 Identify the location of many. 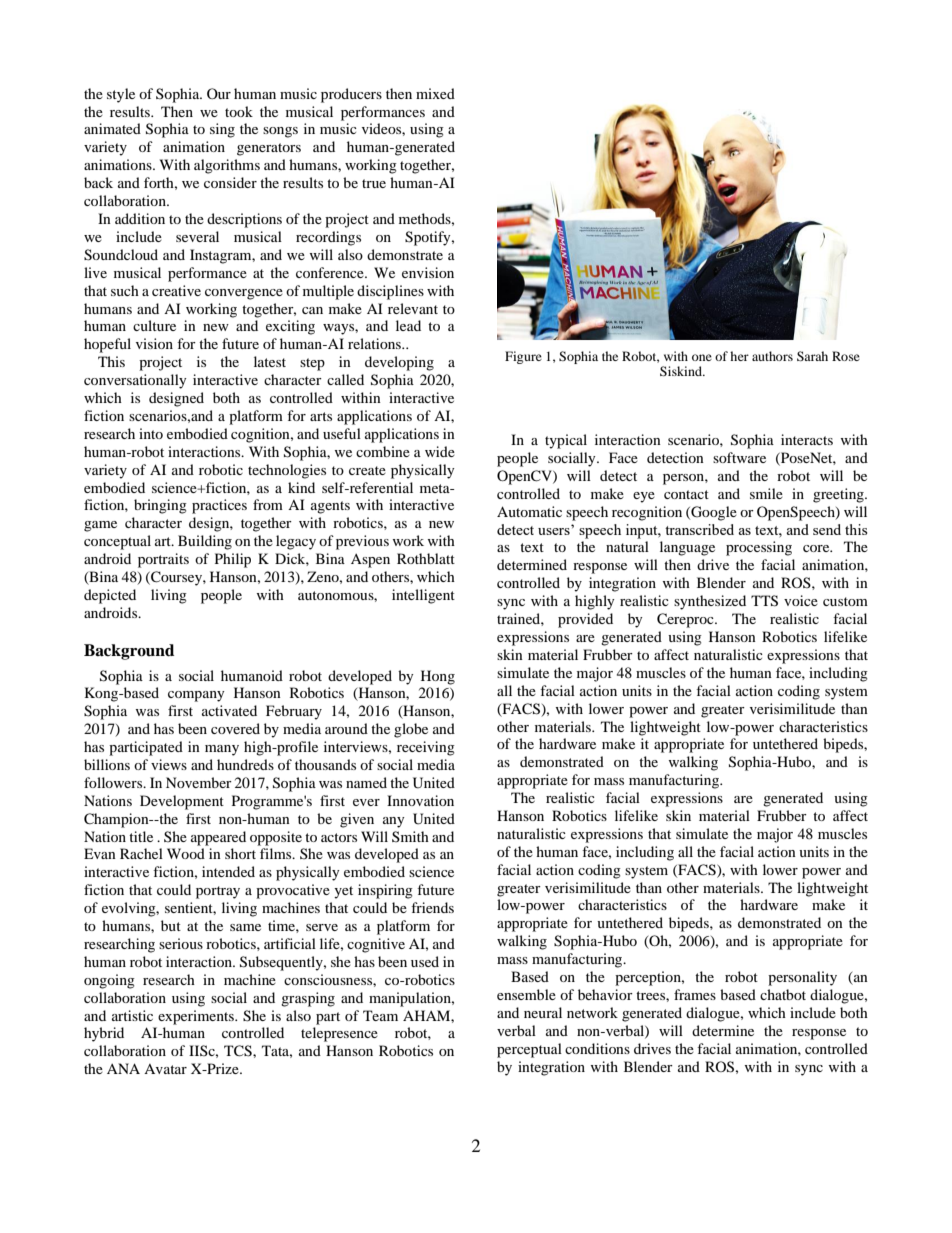
(222, 750).
